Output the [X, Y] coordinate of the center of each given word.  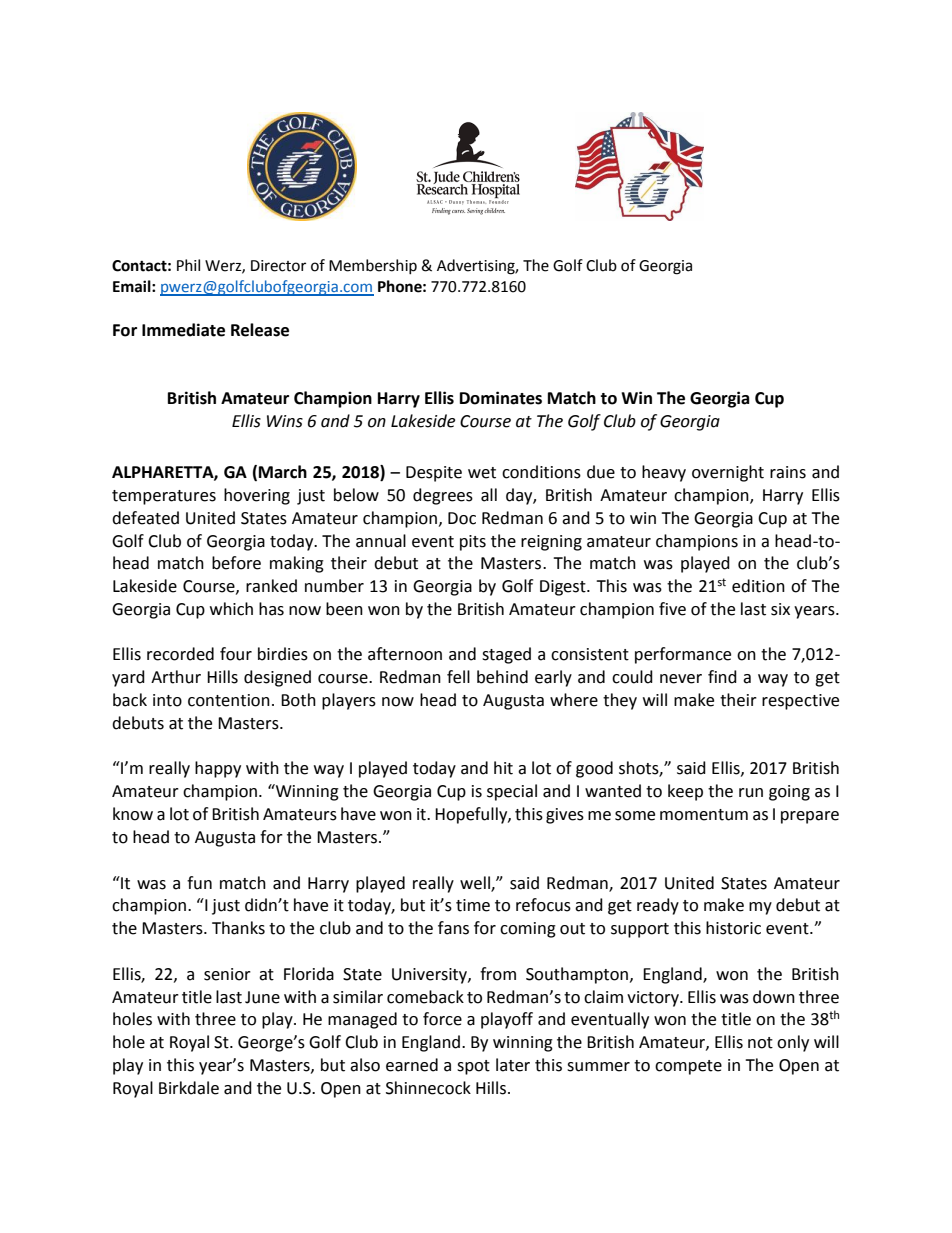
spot [473, 1067]
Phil [188, 265]
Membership [373, 266]
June [262, 997]
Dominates [501, 398]
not [760, 1043]
